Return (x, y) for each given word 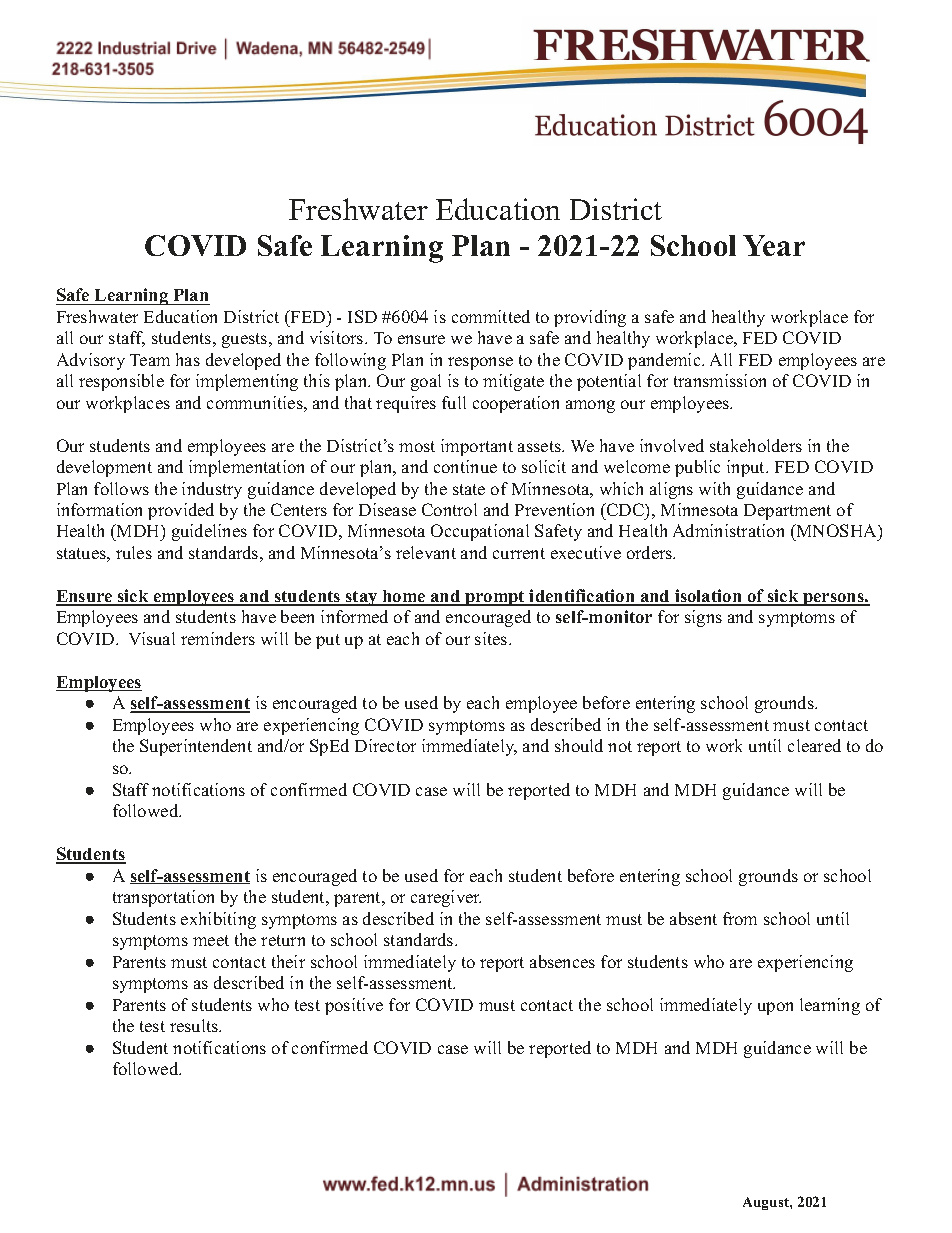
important (477, 447)
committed (491, 316)
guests (246, 340)
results (195, 1025)
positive (354, 1006)
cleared (814, 745)
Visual (152, 638)
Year (774, 245)
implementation (246, 468)
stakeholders (756, 445)
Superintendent (196, 747)
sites (492, 638)
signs (703, 618)
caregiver (446, 898)
